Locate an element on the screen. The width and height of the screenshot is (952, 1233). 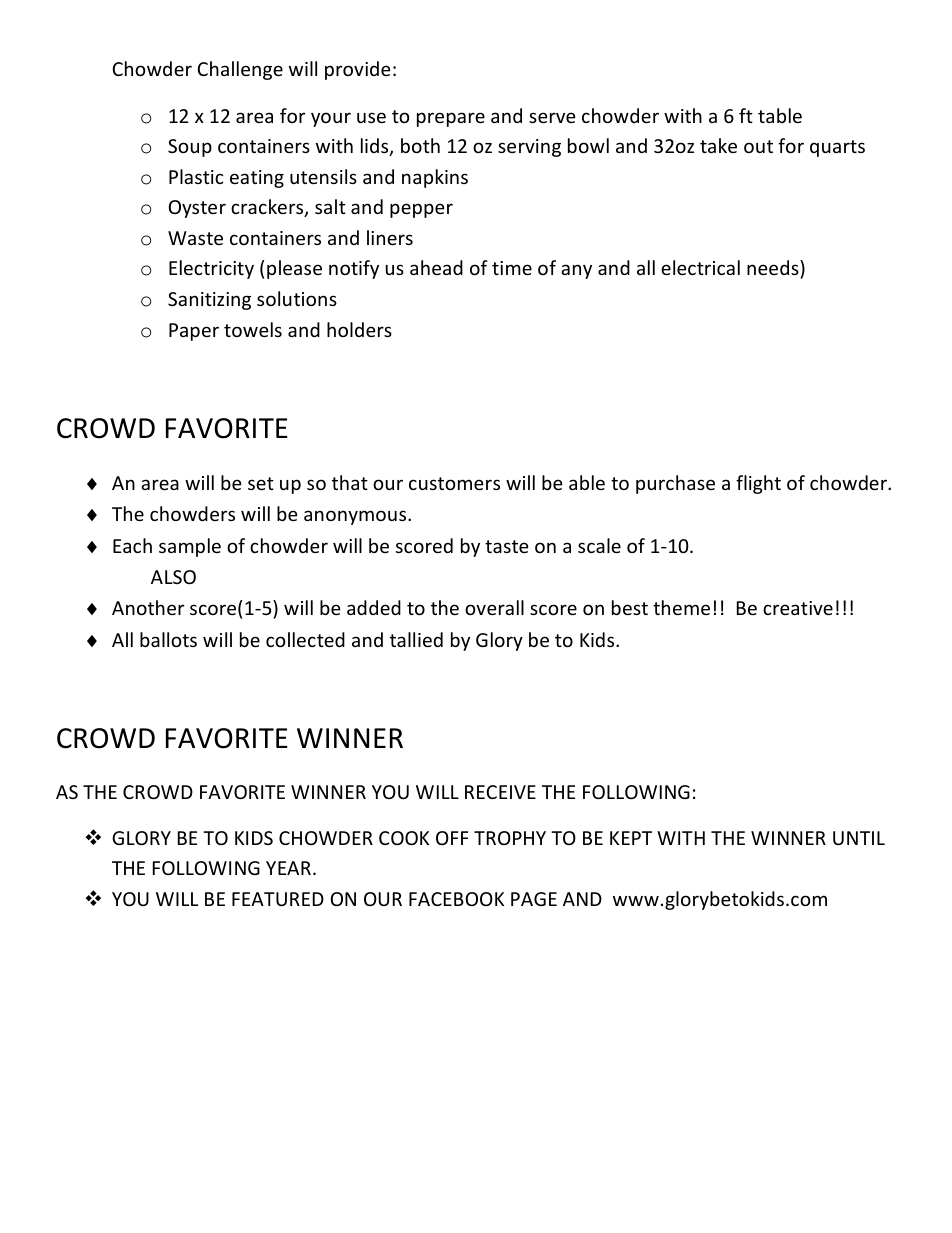
PAGE is located at coordinates (534, 899).
